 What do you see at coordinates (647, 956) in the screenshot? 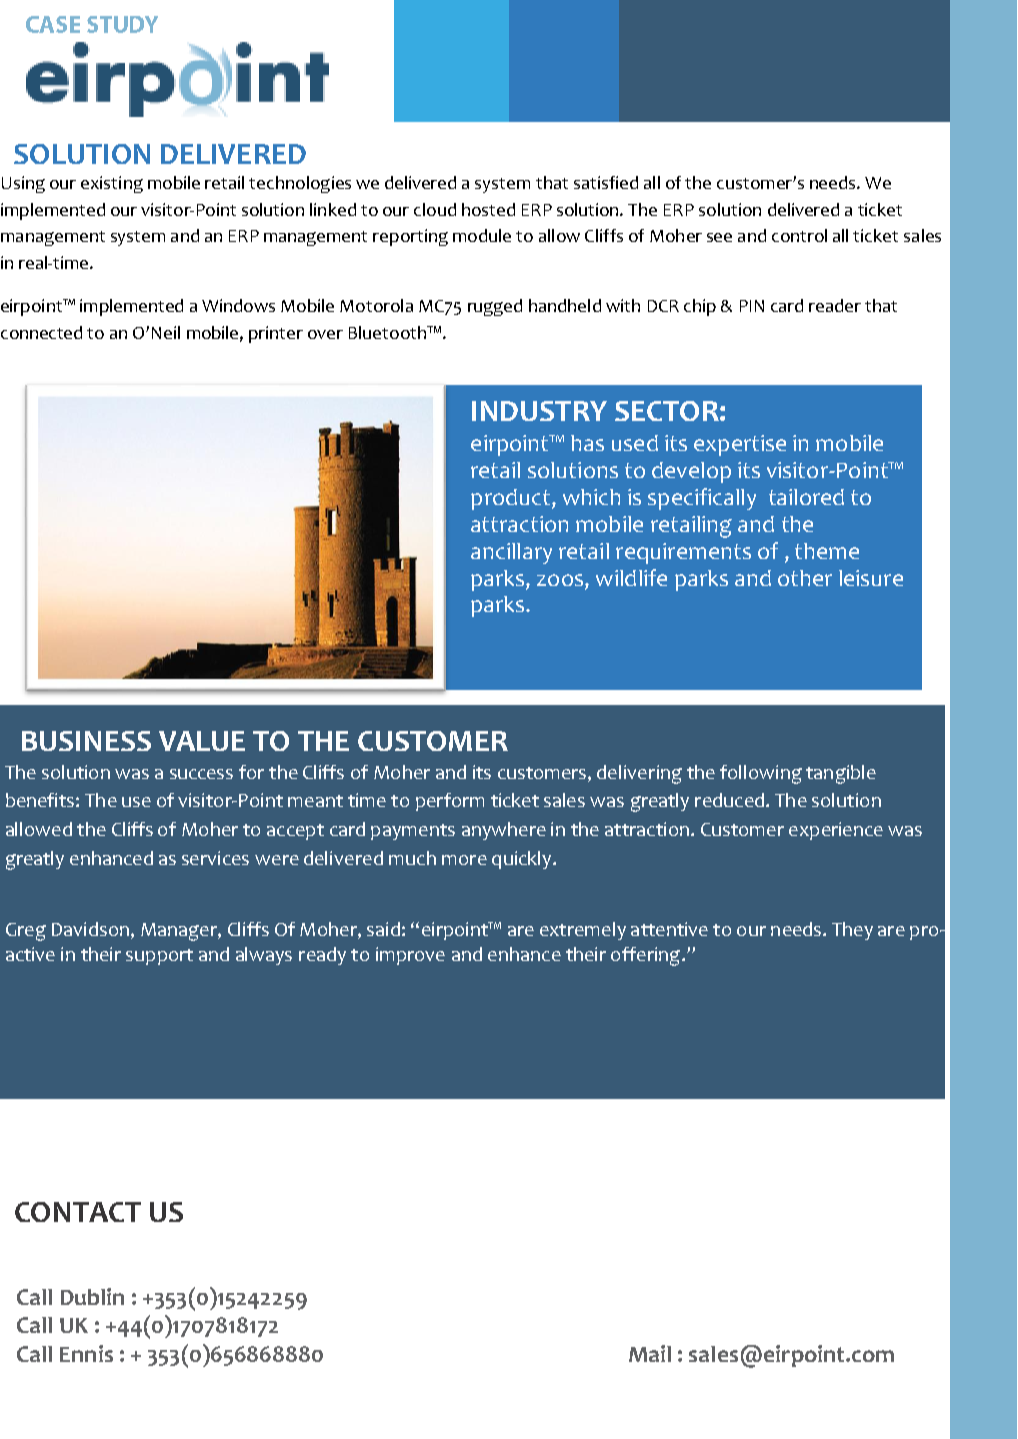
I see `offering` at bounding box center [647, 956].
